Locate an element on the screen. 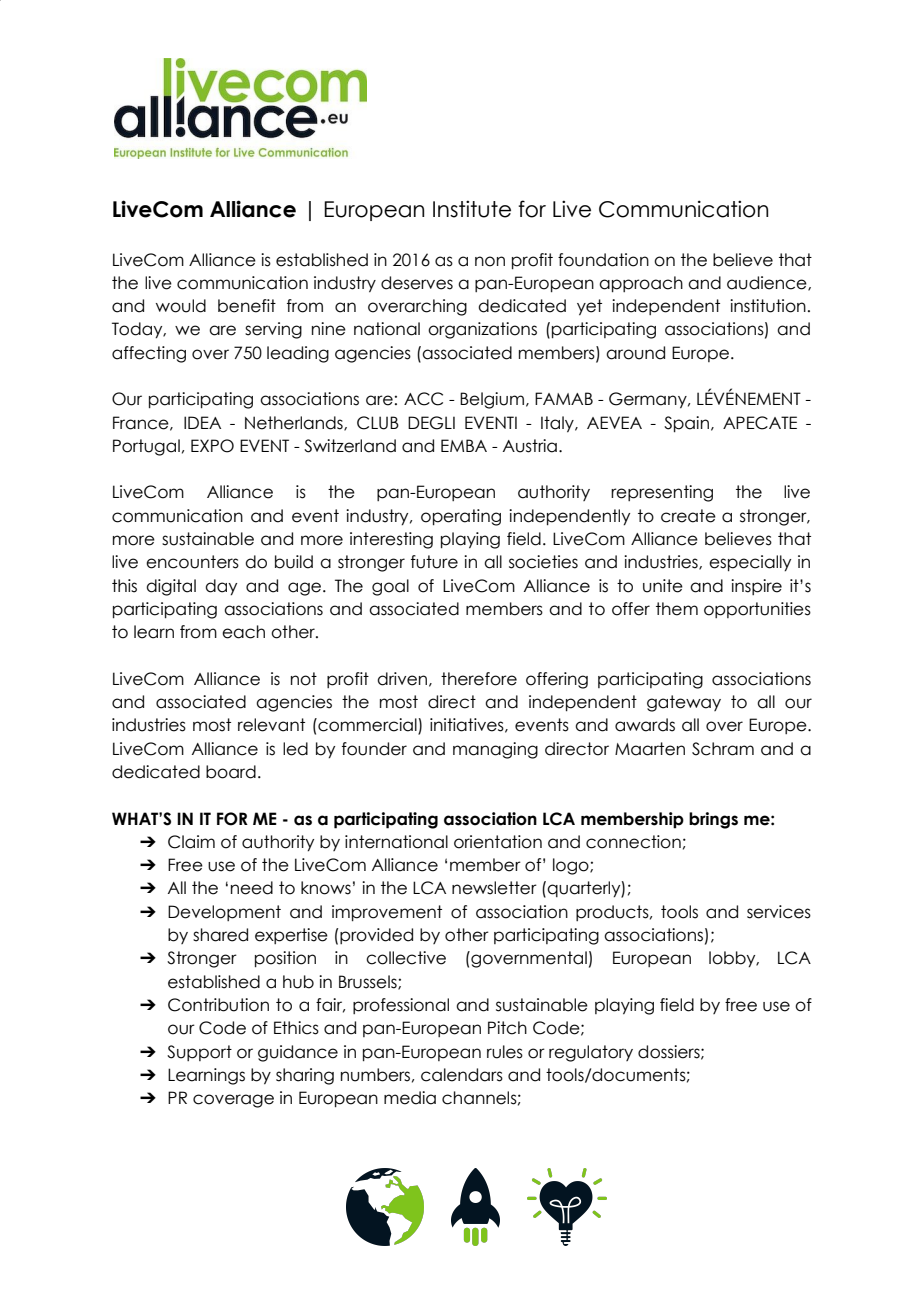 Image resolution: width=924 pixels, height=1308 pixels. EXPO is located at coordinates (212, 446).
